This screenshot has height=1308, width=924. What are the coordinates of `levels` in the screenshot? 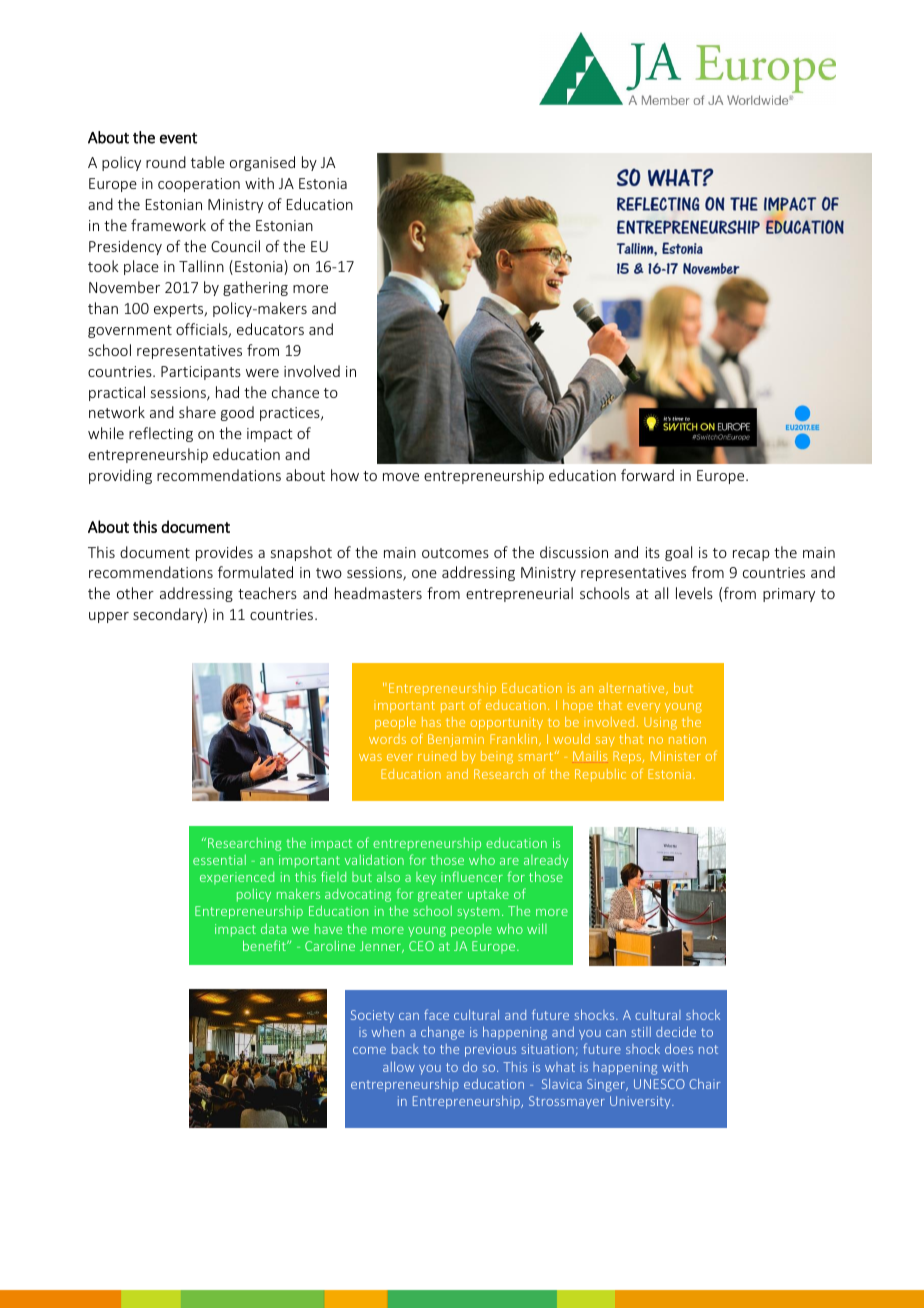 It's located at (694, 593).
